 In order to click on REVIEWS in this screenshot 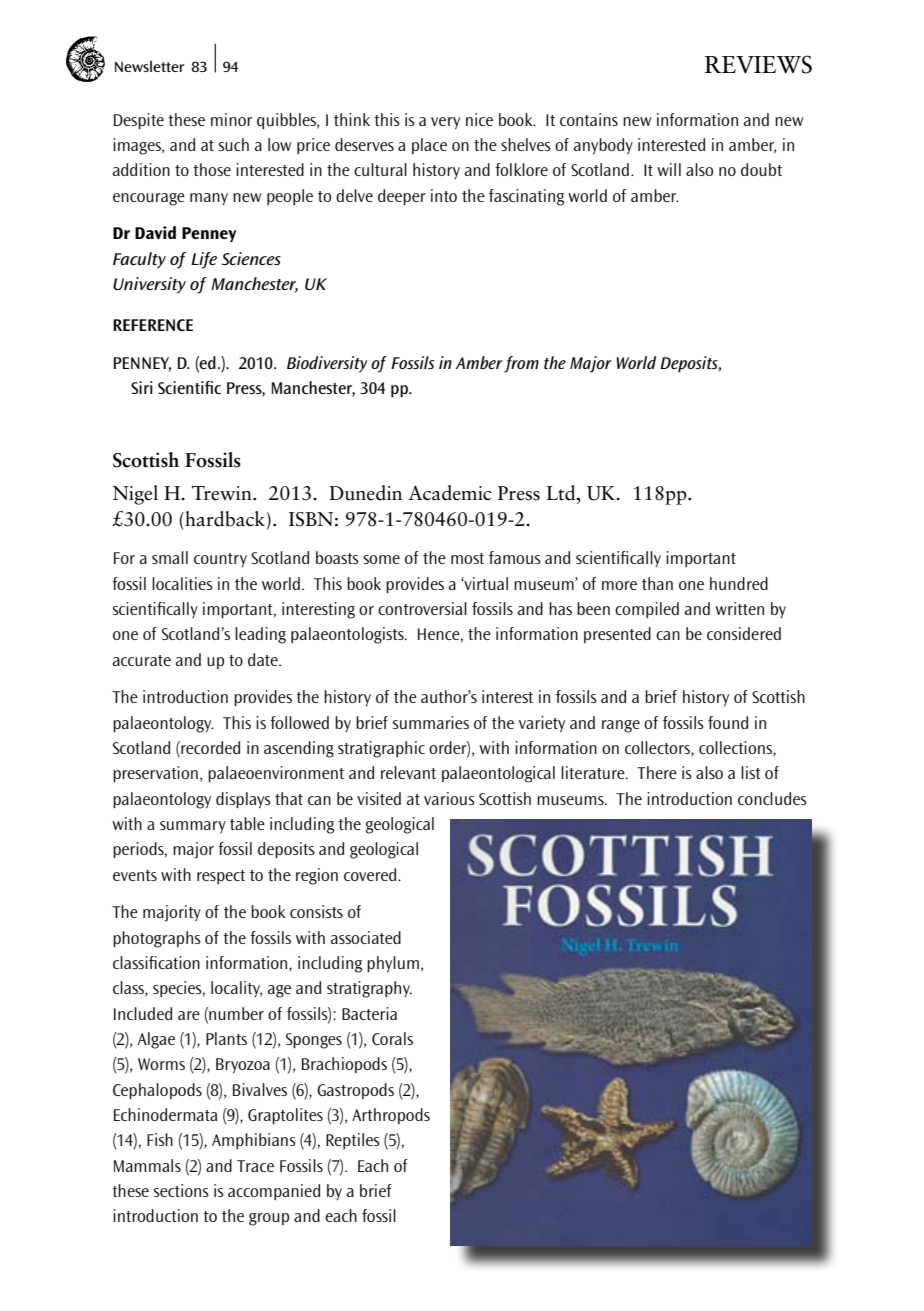, I will do `click(758, 64)`.
